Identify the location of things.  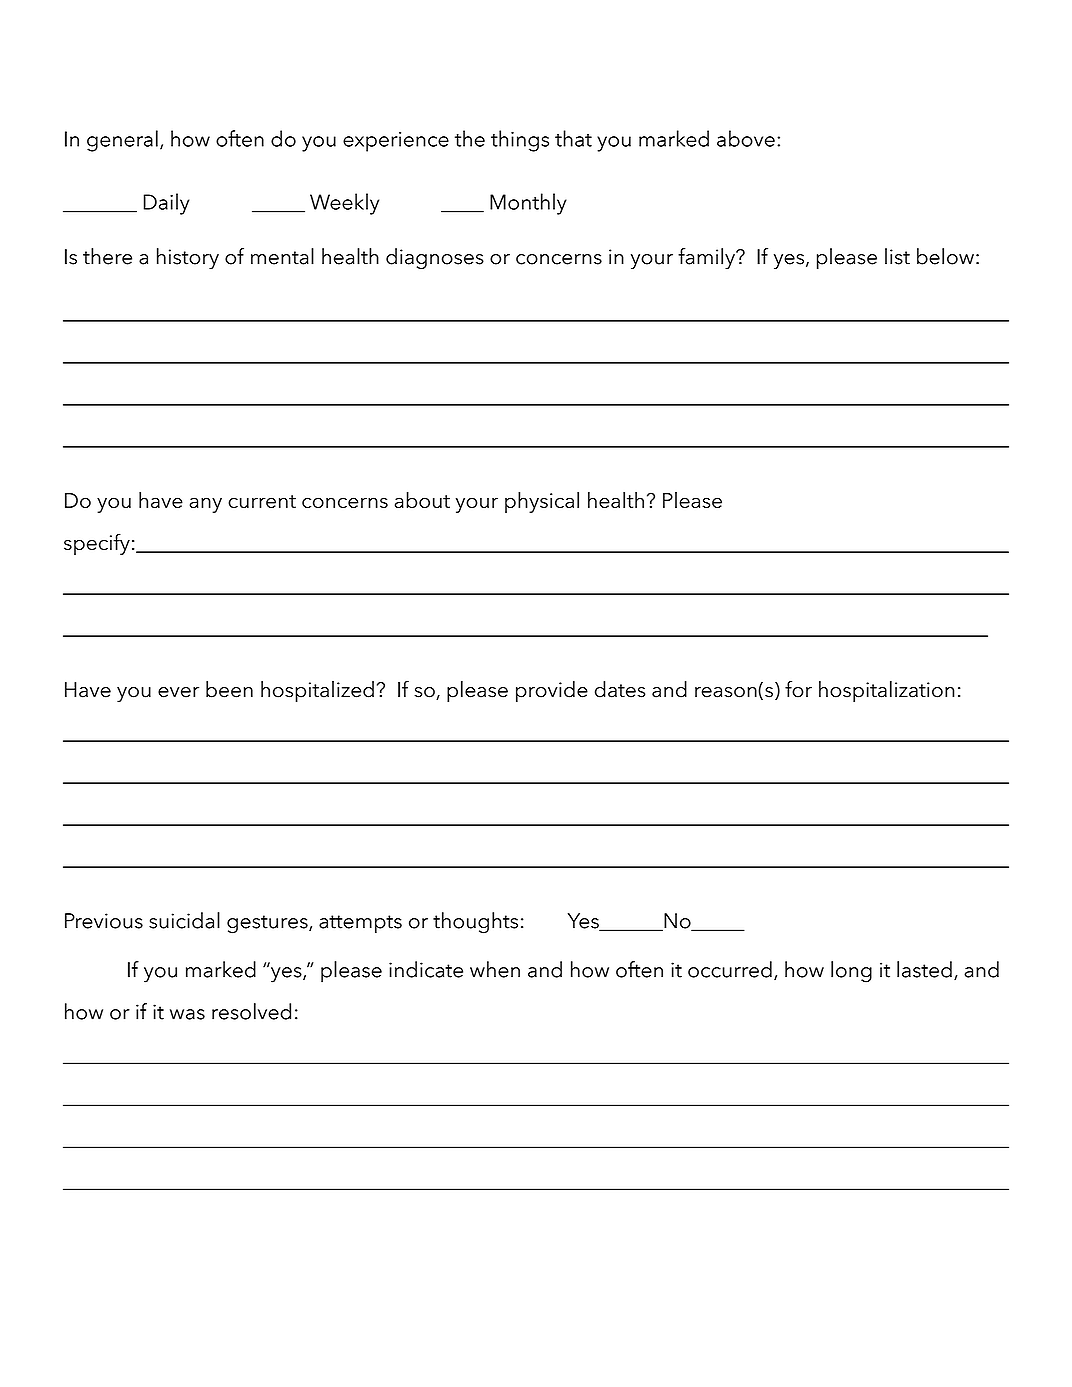
(520, 141).
